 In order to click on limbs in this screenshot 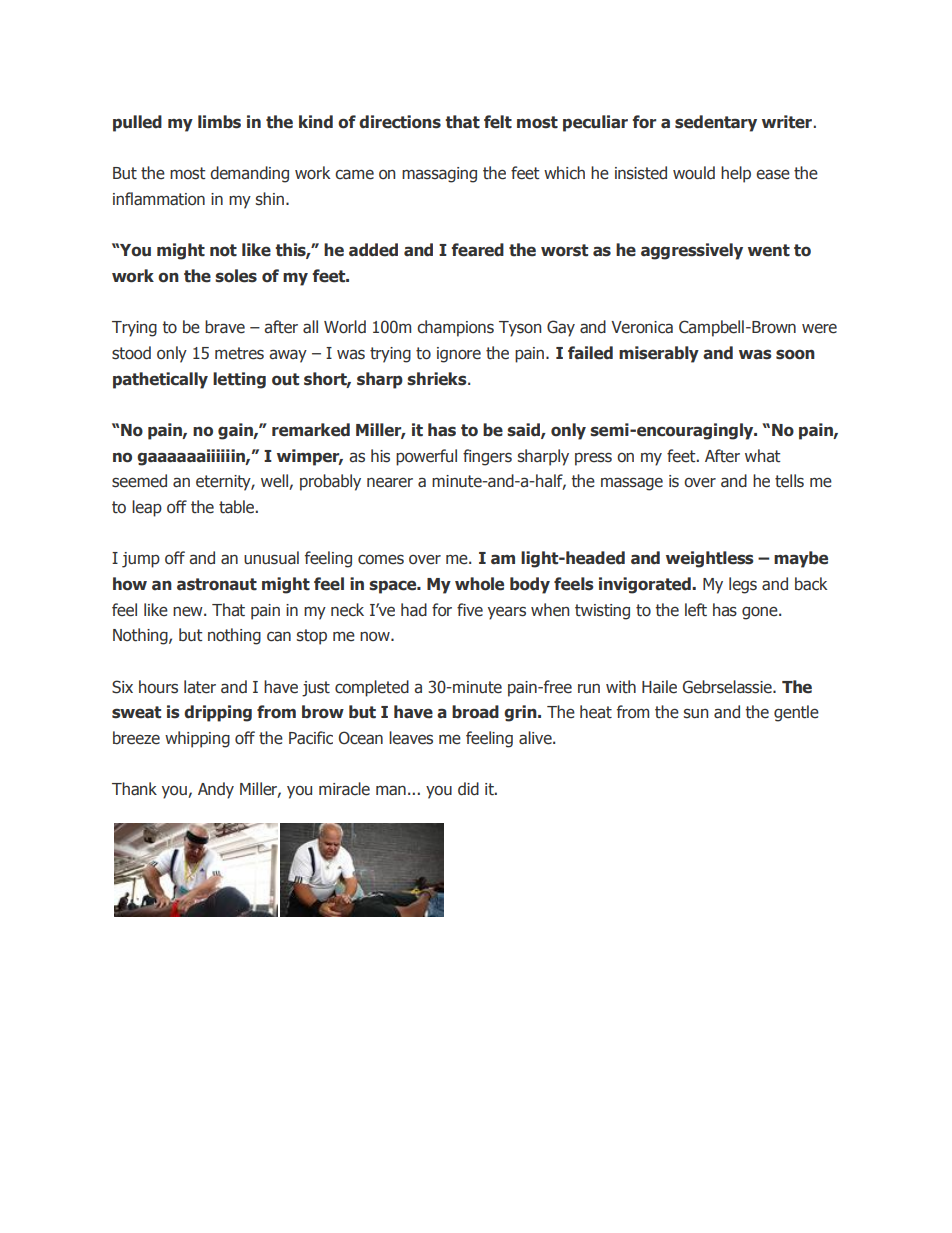, I will do `click(219, 122)`.
